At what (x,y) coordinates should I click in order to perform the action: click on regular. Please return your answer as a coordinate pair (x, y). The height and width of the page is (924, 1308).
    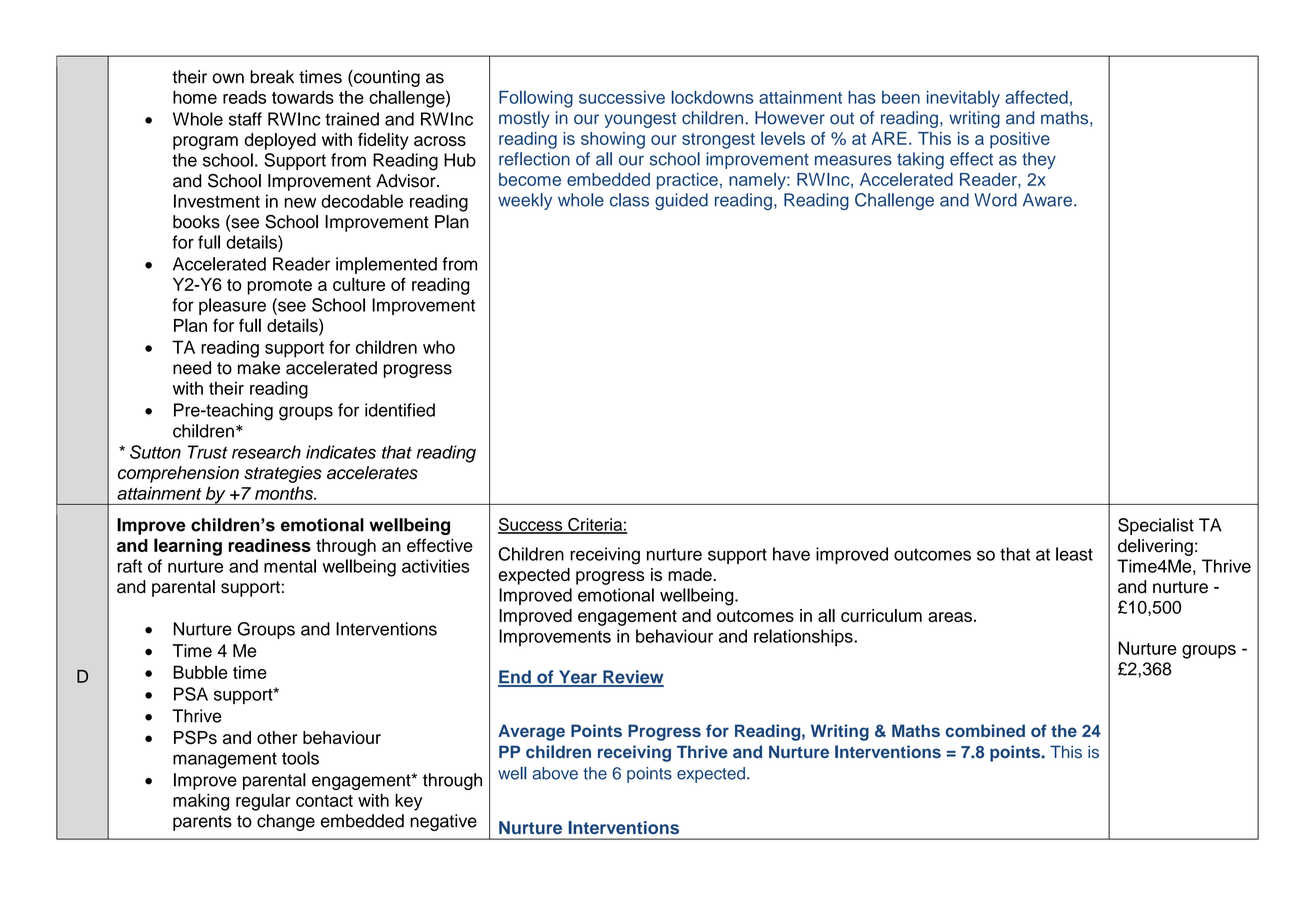
    Looking at the image, I should click on (263, 802).
